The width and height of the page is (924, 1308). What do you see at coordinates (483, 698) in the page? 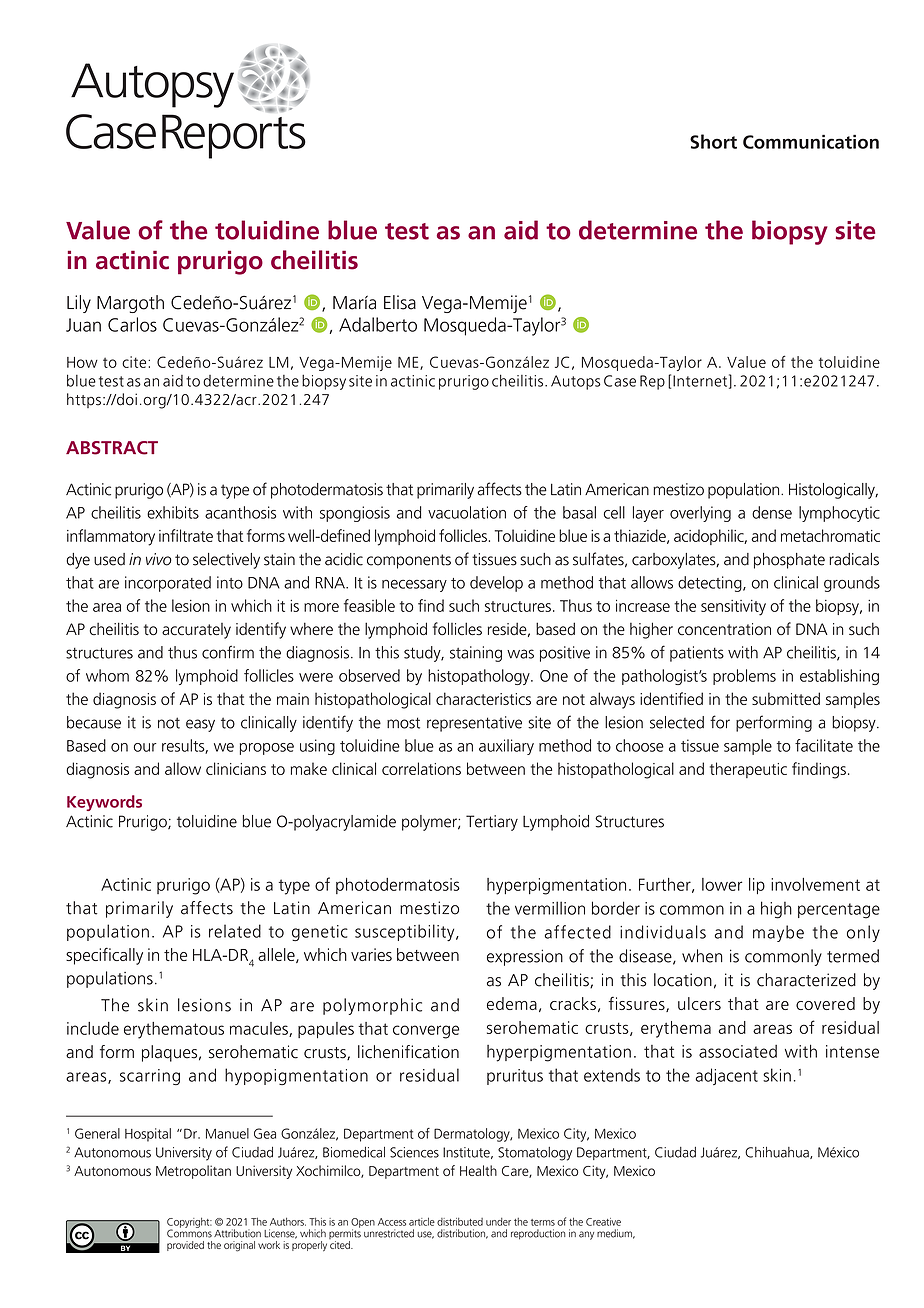
I see `characteristics` at bounding box center [483, 698].
